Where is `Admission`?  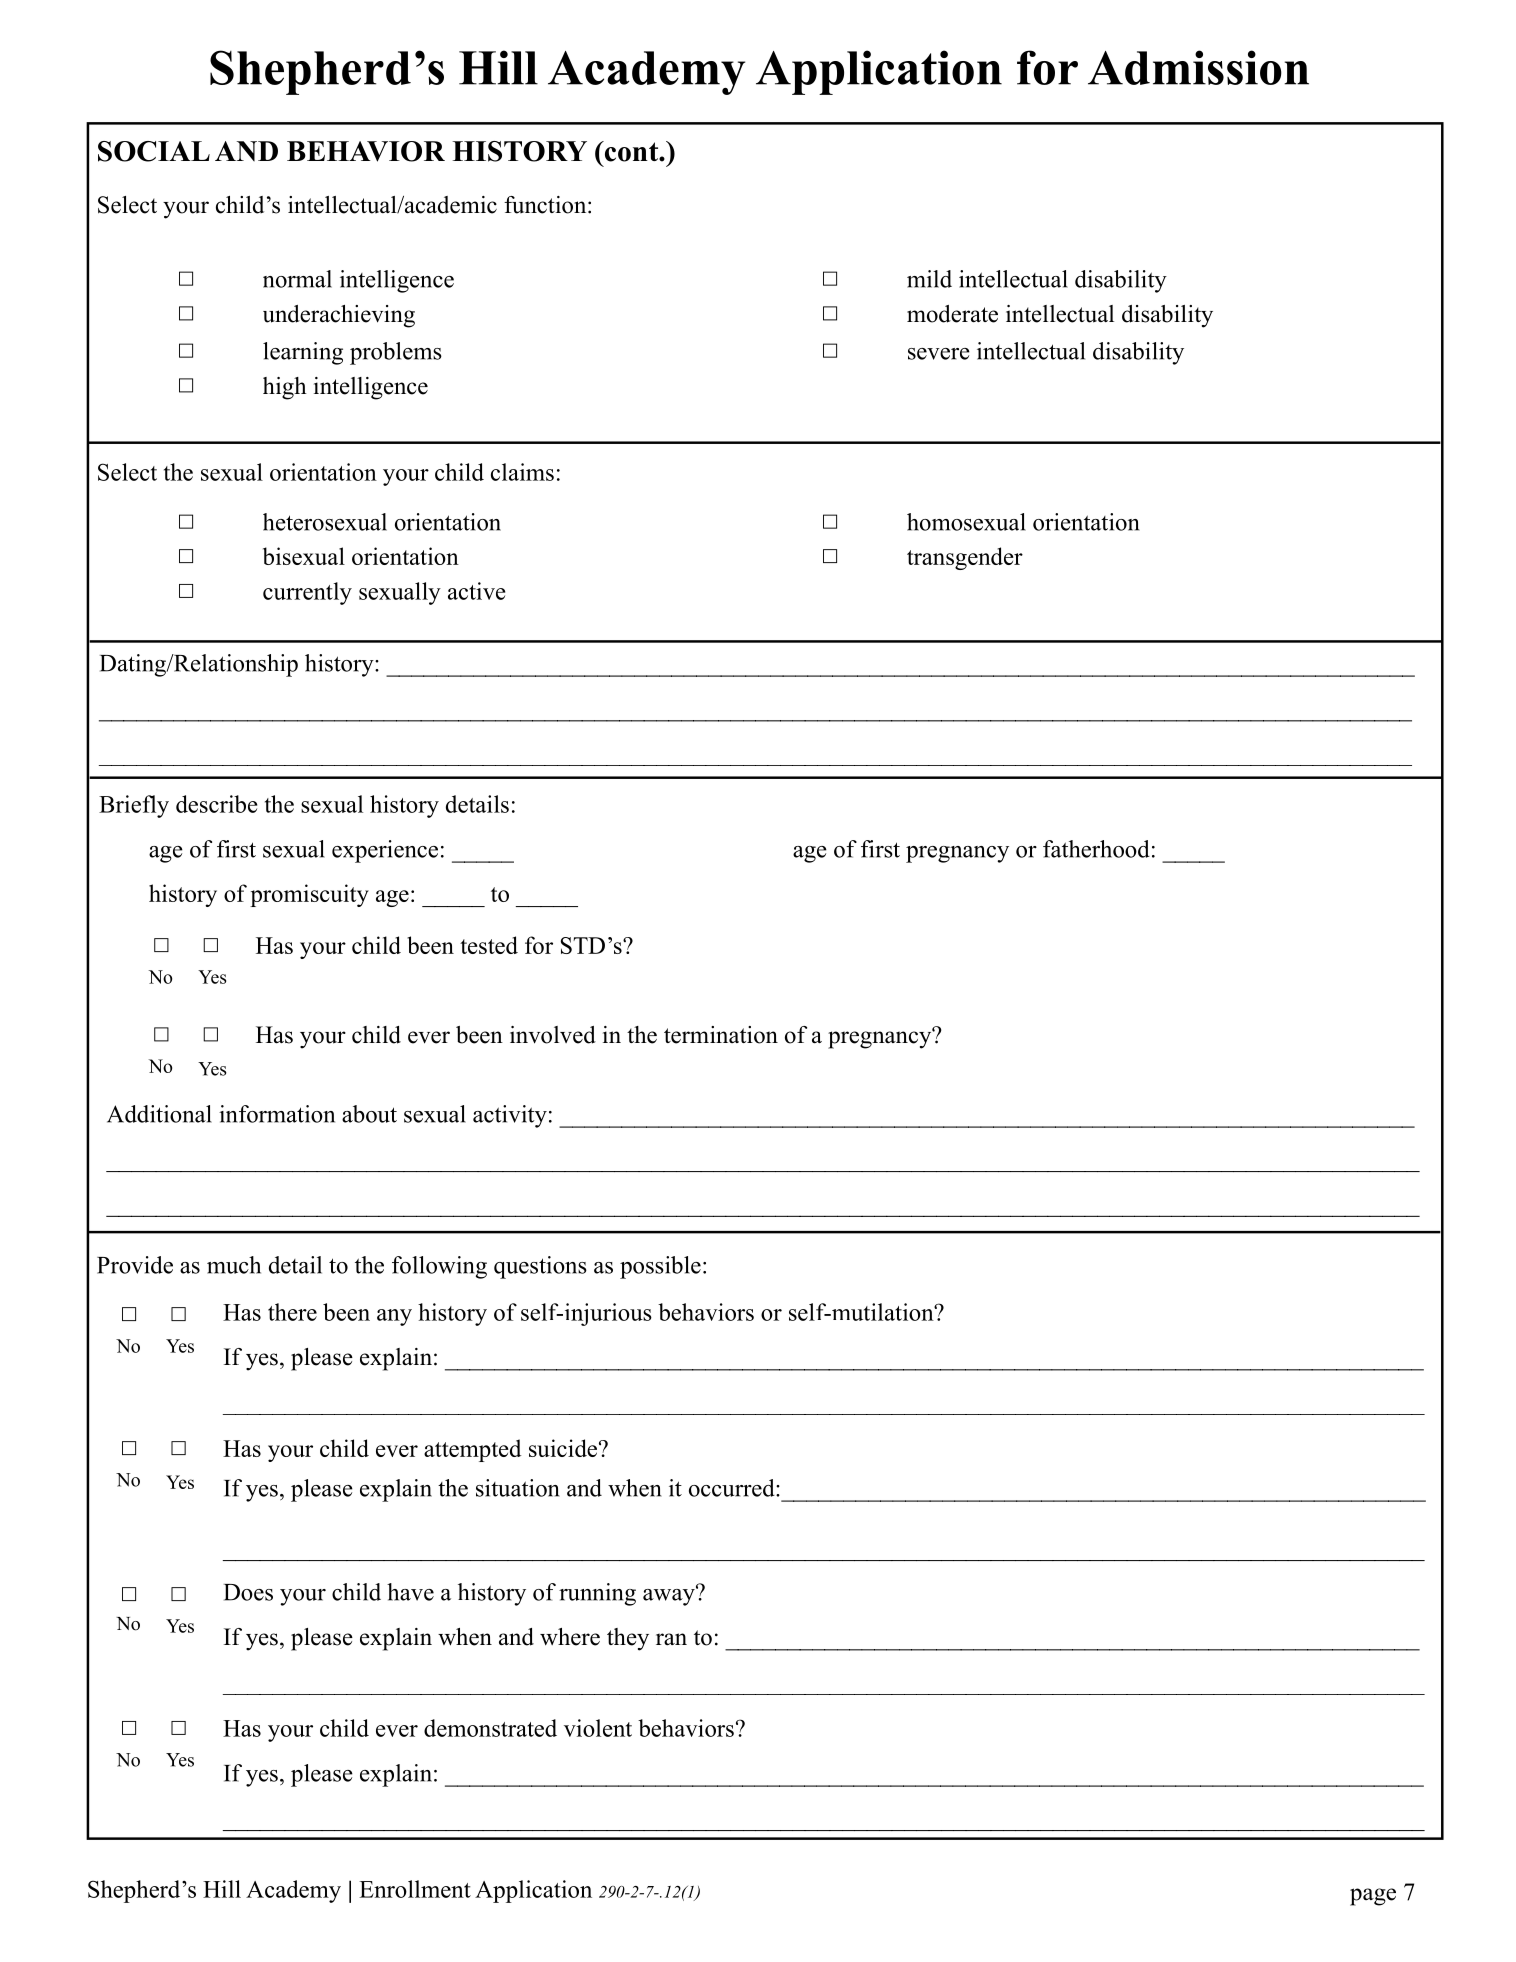 Admission is located at coordinates (1198, 67).
